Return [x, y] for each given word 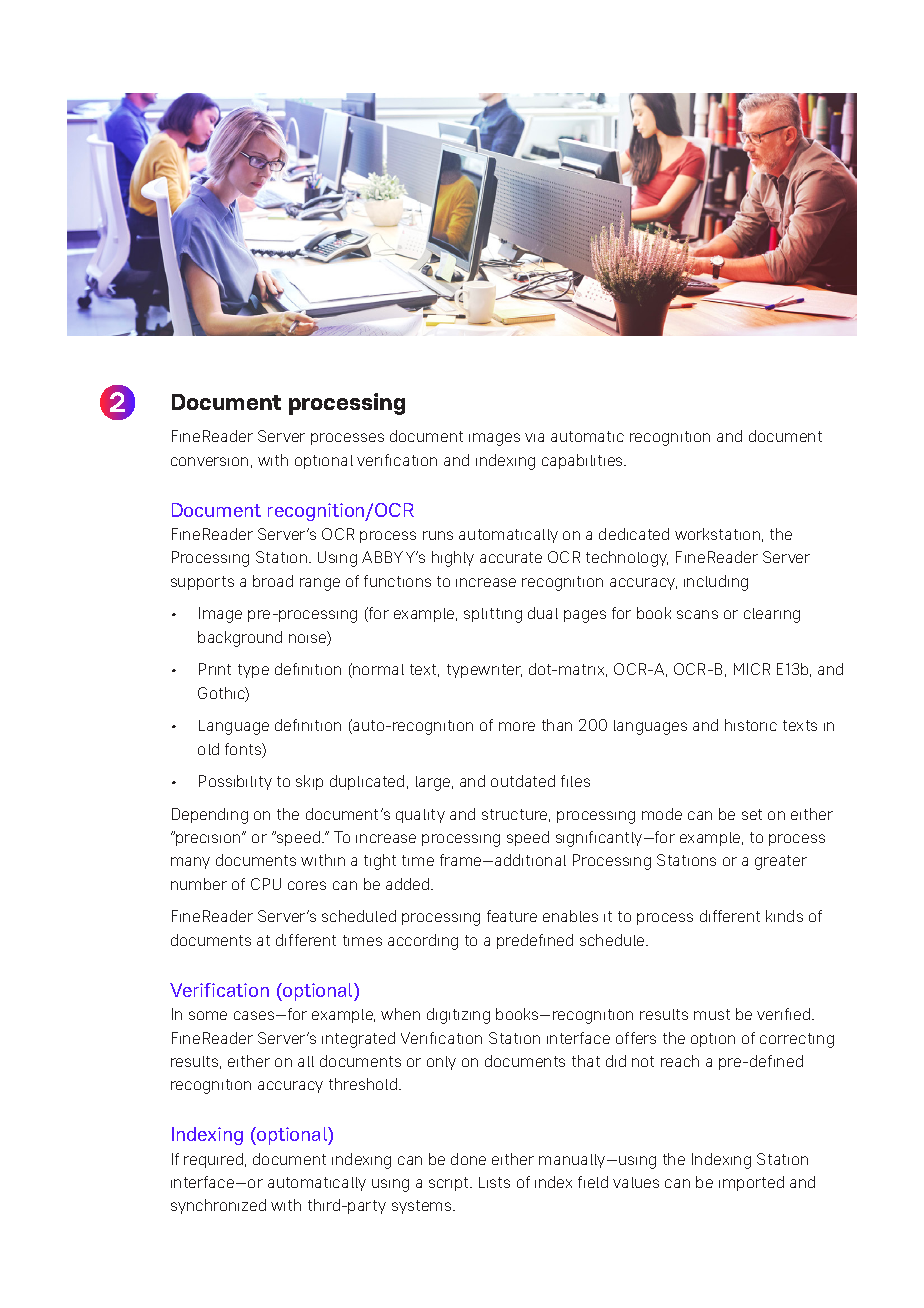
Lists [494, 1182]
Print [215, 669]
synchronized [218, 1206]
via [534, 437]
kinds [784, 916]
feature [512, 916]
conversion [209, 461]
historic [751, 725]
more [517, 726]
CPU [266, 884]
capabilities [583, 461]
